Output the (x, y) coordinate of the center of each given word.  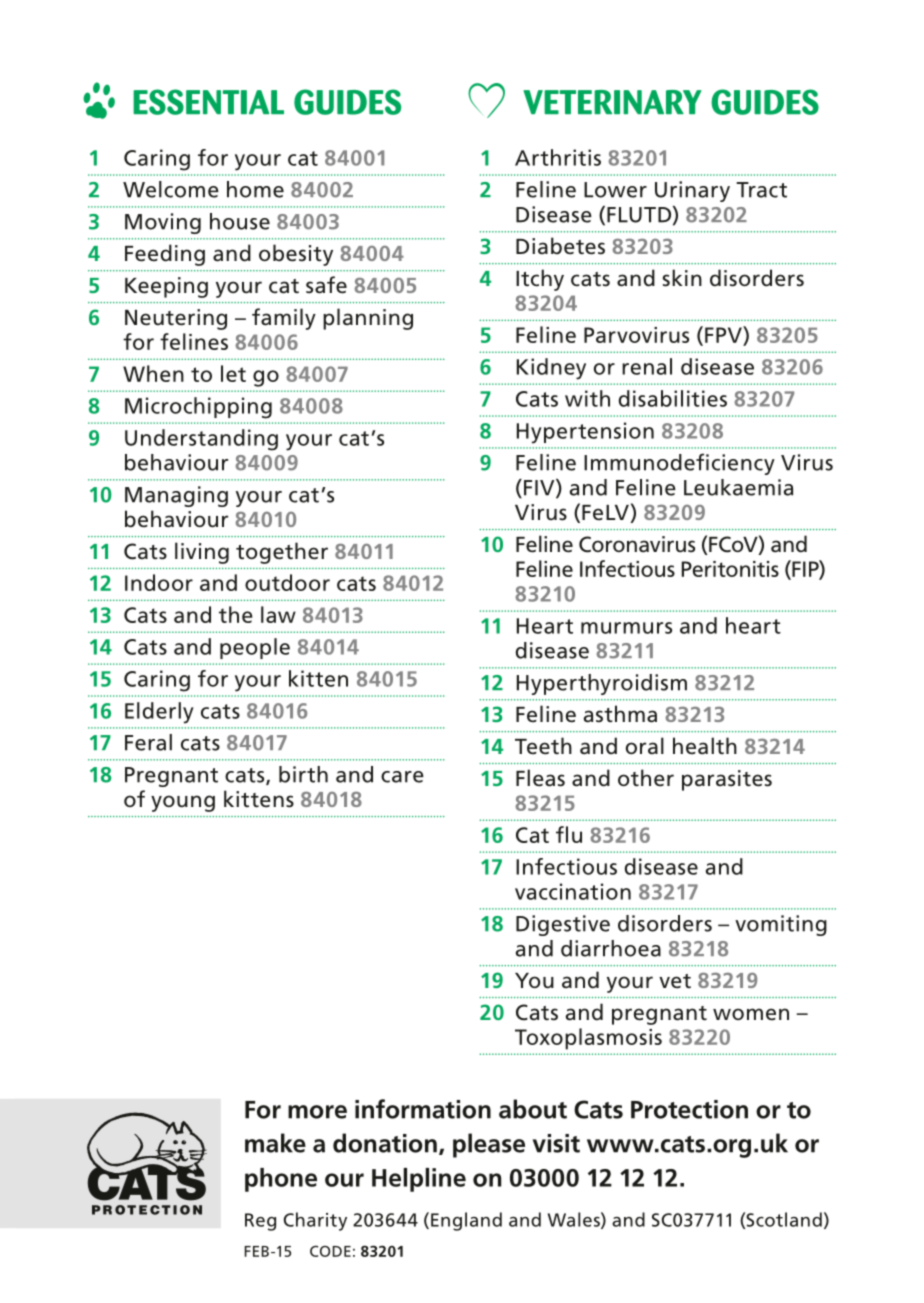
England (466, 1221)
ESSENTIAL (208, 102)
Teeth (543, 746)
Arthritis (558, 157)
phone (281, 1180)
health (705, 746)
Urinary (692, 191)
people (255, 648)
